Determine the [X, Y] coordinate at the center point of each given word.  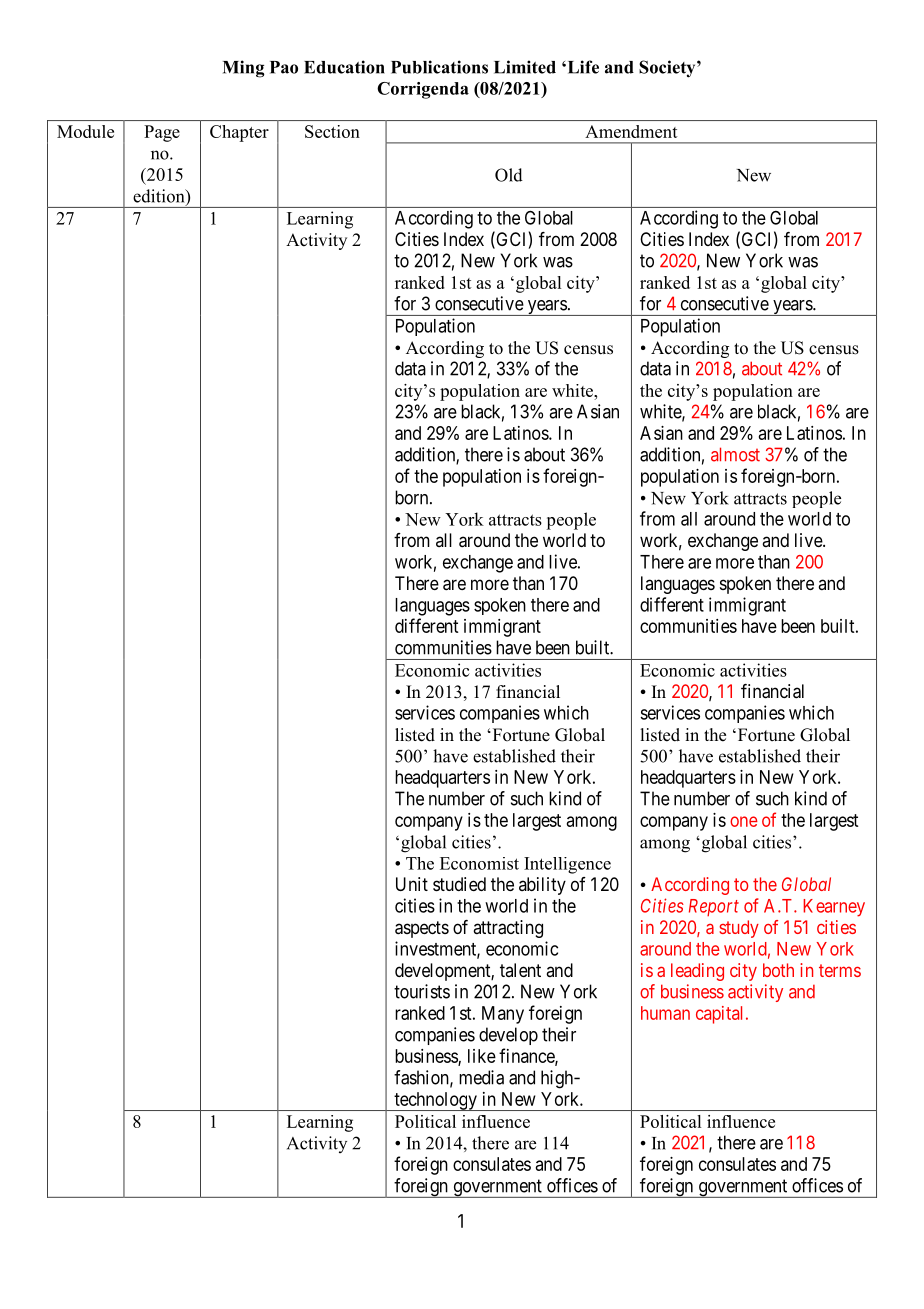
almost [735, 454]
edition [160, 197]
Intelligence [567, 865]
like [482, 1056]
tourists [422, 991]
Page [162, 133]
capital [721, 1015]
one [744, 821]
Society [668, 69]
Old [509, 175]
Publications [439, 67]
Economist [479, 863]
